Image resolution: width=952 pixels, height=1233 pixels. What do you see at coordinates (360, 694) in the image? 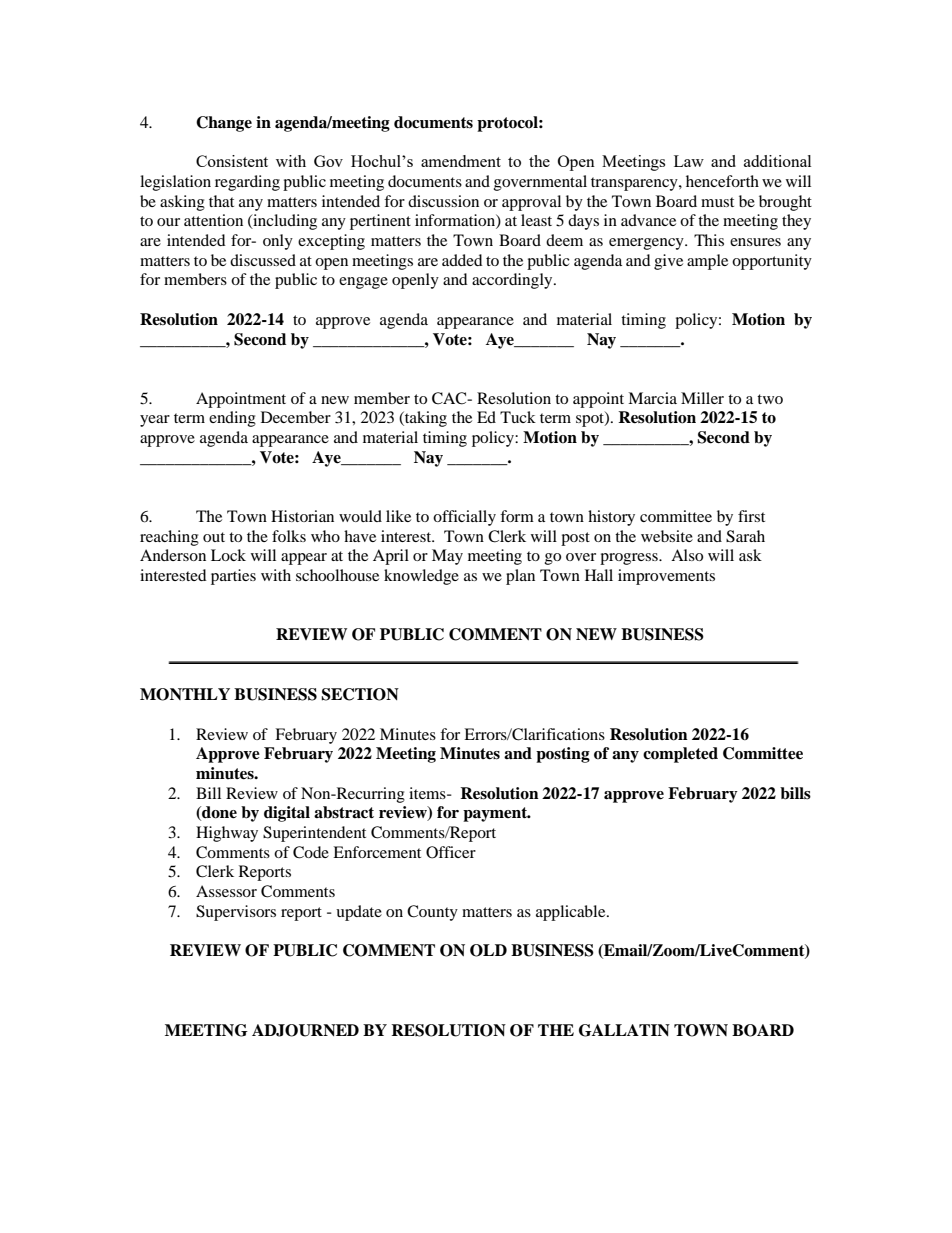
I see `SECTION` at bounding box center [360, 694].
